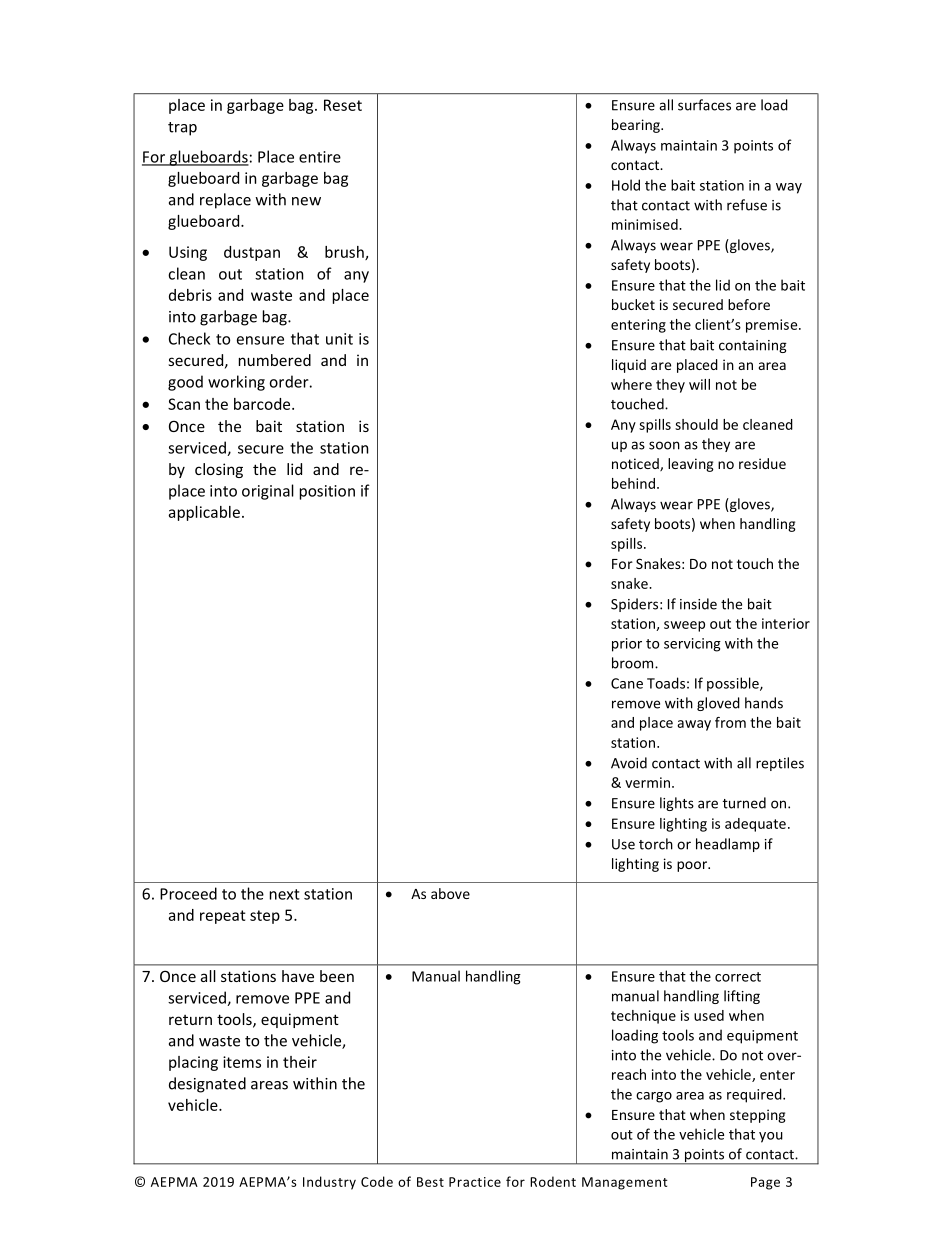 The width and height of the screenshot is (952, 1233). I want to click on Industry, so click(329, 1183).
